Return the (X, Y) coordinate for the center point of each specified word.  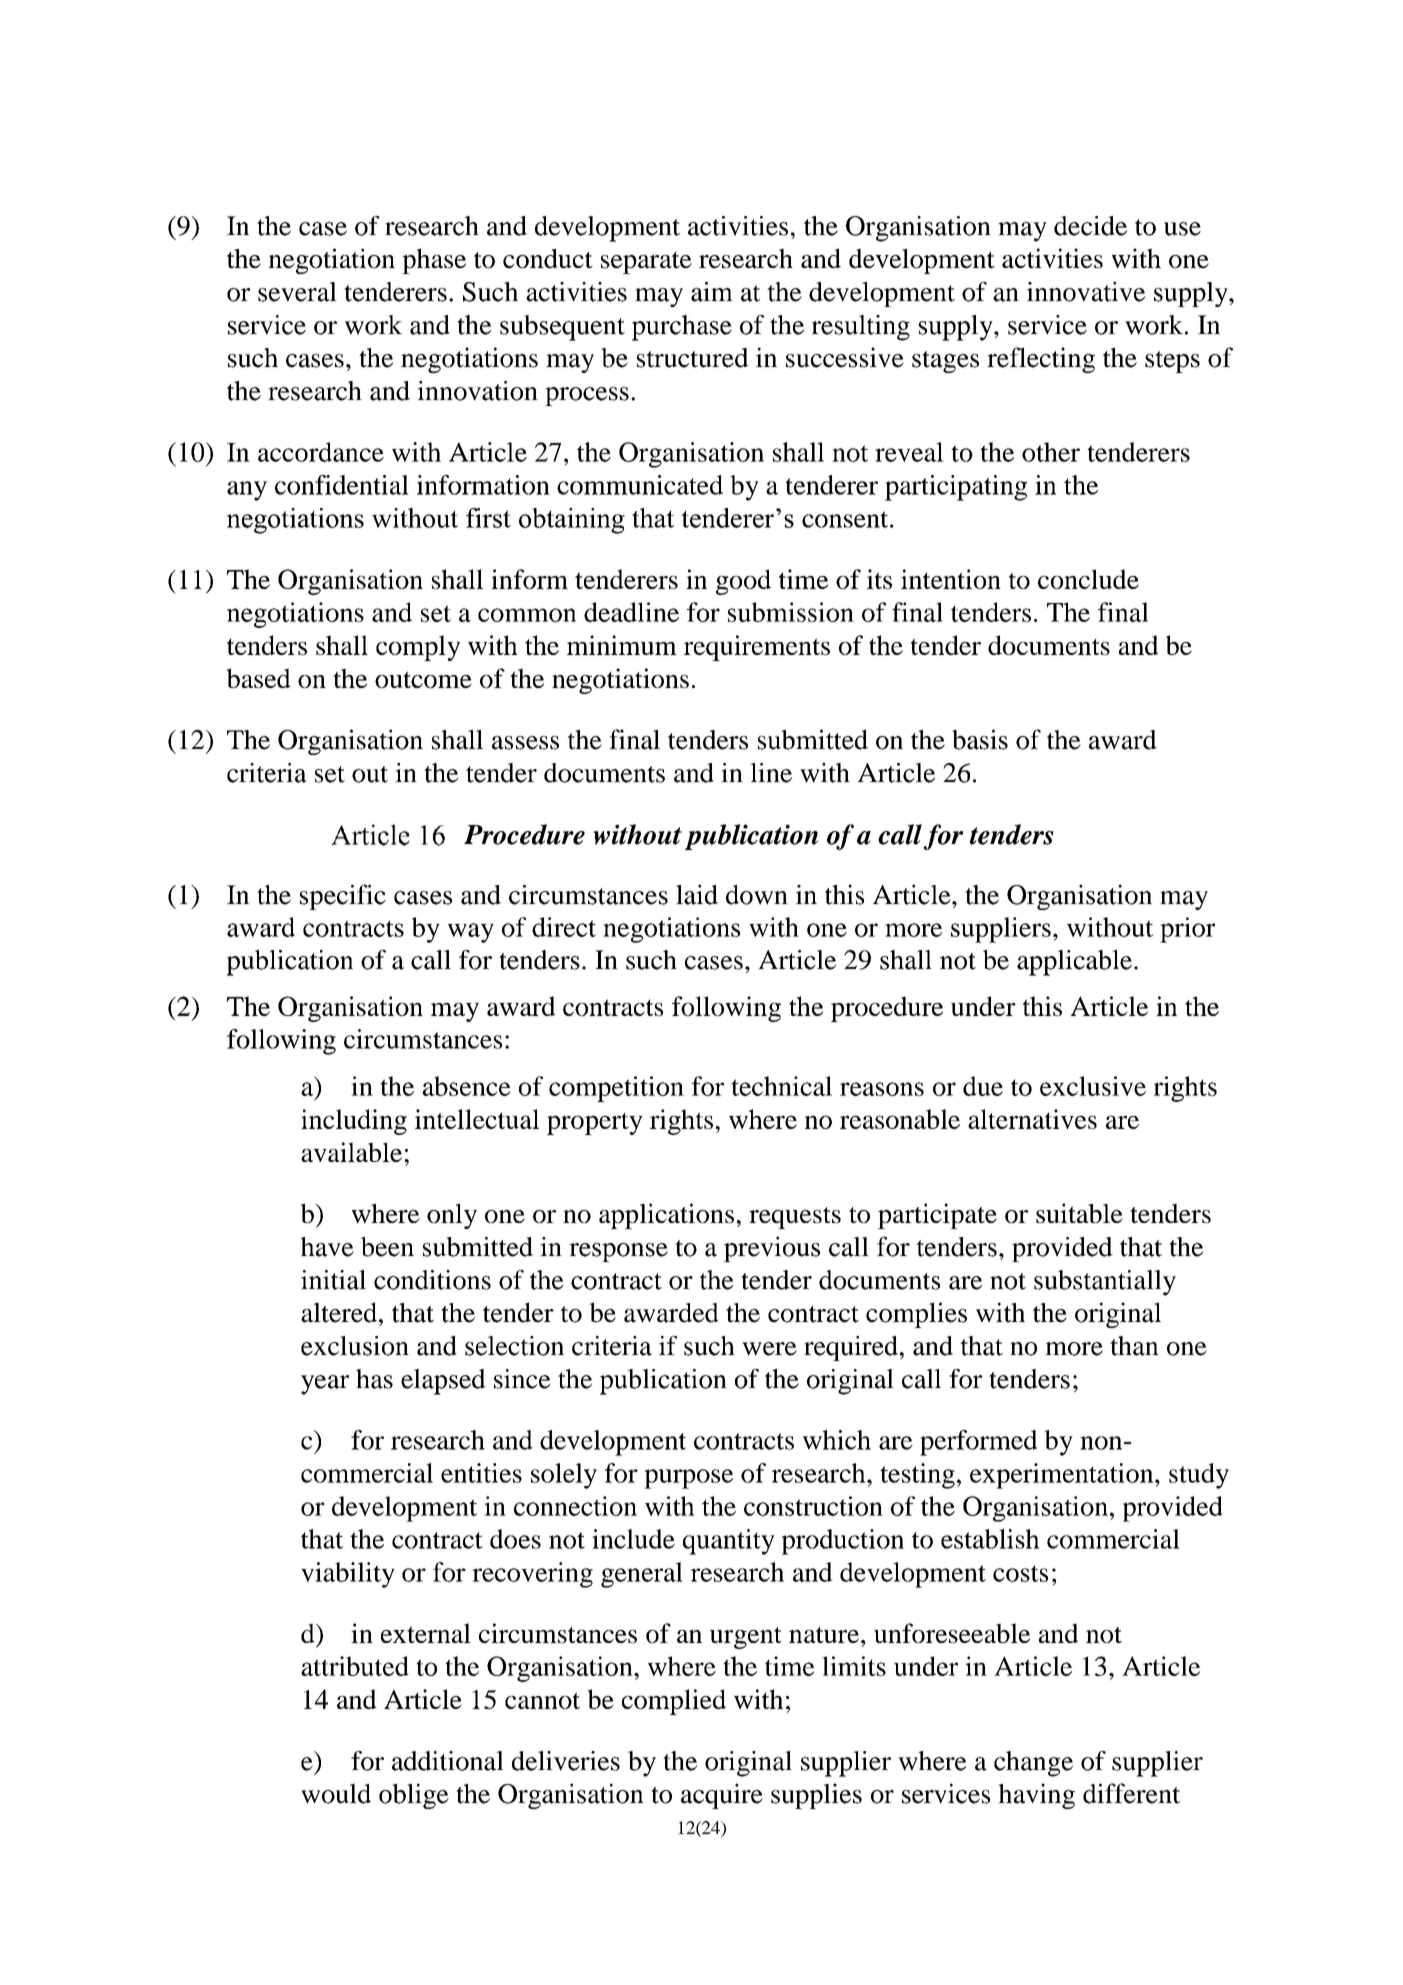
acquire (722, 1796)
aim (712, 292)
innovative (1086, 292)
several (297, 292)
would (336, 1793)
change (1033, 1764)
